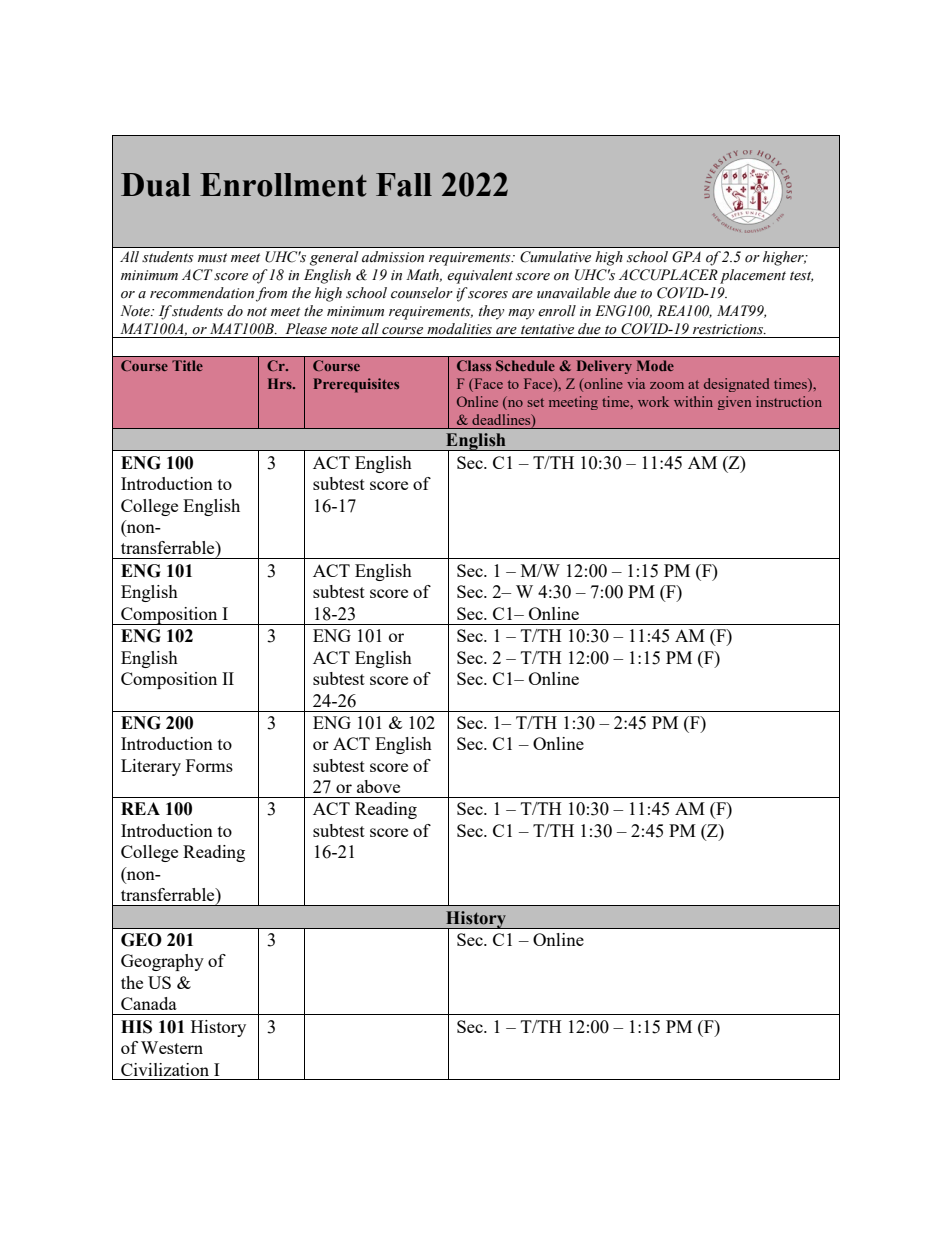  What do you see at coordinates (686, 257) in the screenshot?
I see `GPA` at bounding box center [686, 257].
